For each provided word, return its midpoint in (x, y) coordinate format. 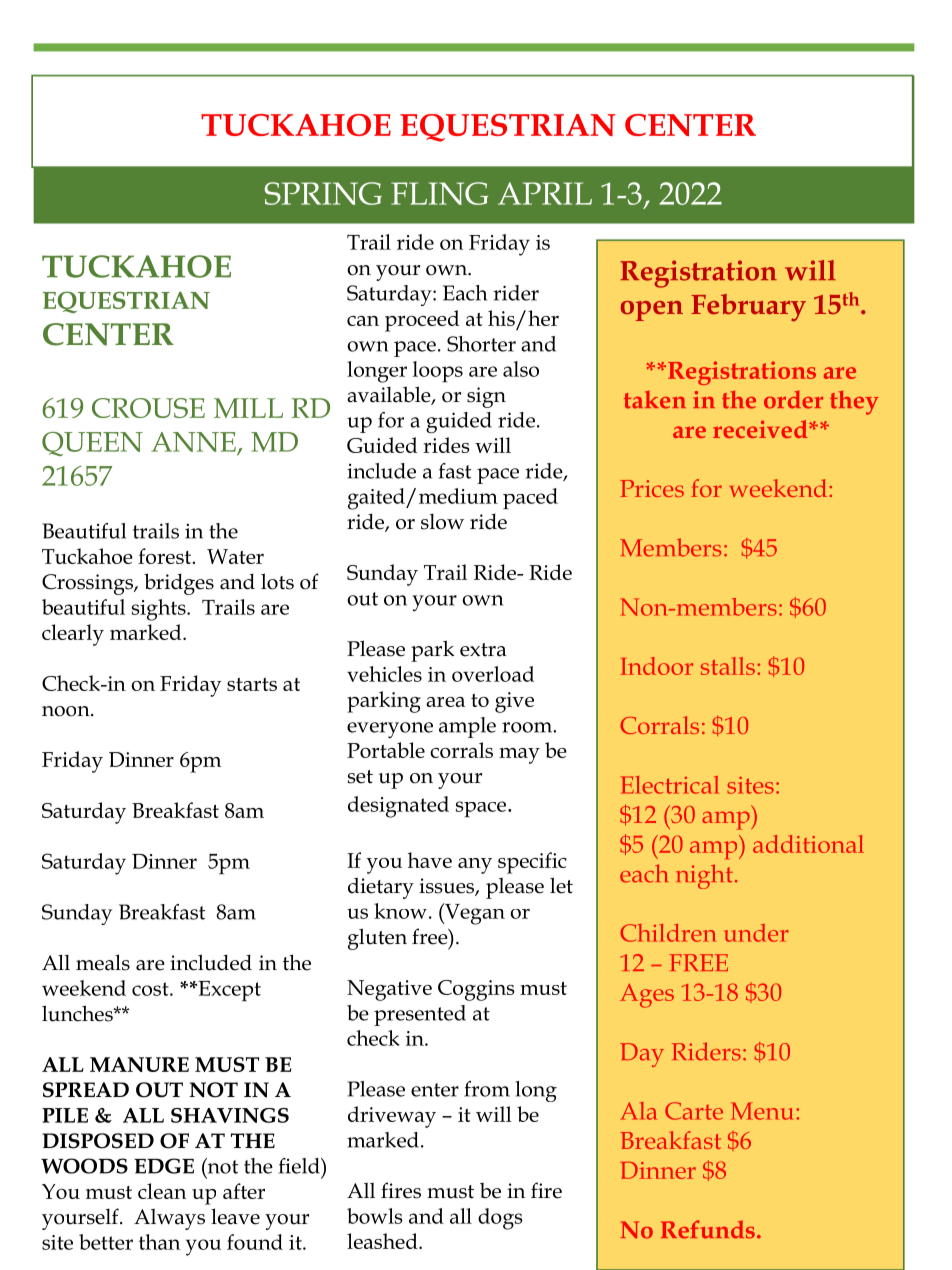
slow (442, 522)
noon (67, 711)
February (748, 307)
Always (169, 1219)
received (761, 429)
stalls (728, 666)
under (756, 933)
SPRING (323, 193)
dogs (500, 1219)
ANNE (194, 443)
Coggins (476, 990)
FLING (439, 193)
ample (467, 727)
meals (103, 962)
